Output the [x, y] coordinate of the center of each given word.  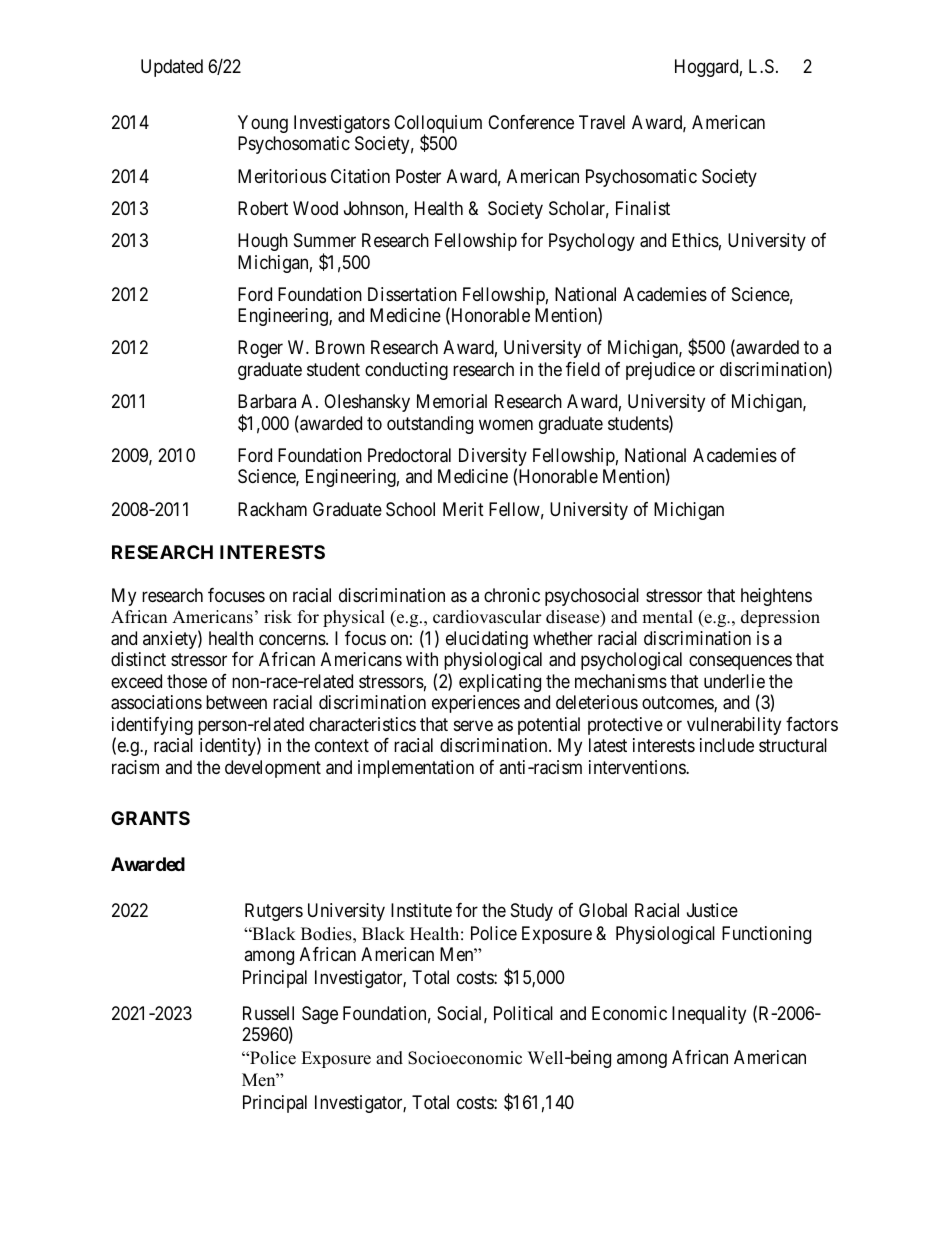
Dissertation [412, 294]
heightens [776, 597]
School [410, 509]
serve [473, 725]
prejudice [660, 371]
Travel [602, 122]
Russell [268, 1013]
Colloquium [438, 125]
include [727, 745]
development [273, 769]
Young [263, 124]
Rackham [272, 509]
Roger [260, 349]
